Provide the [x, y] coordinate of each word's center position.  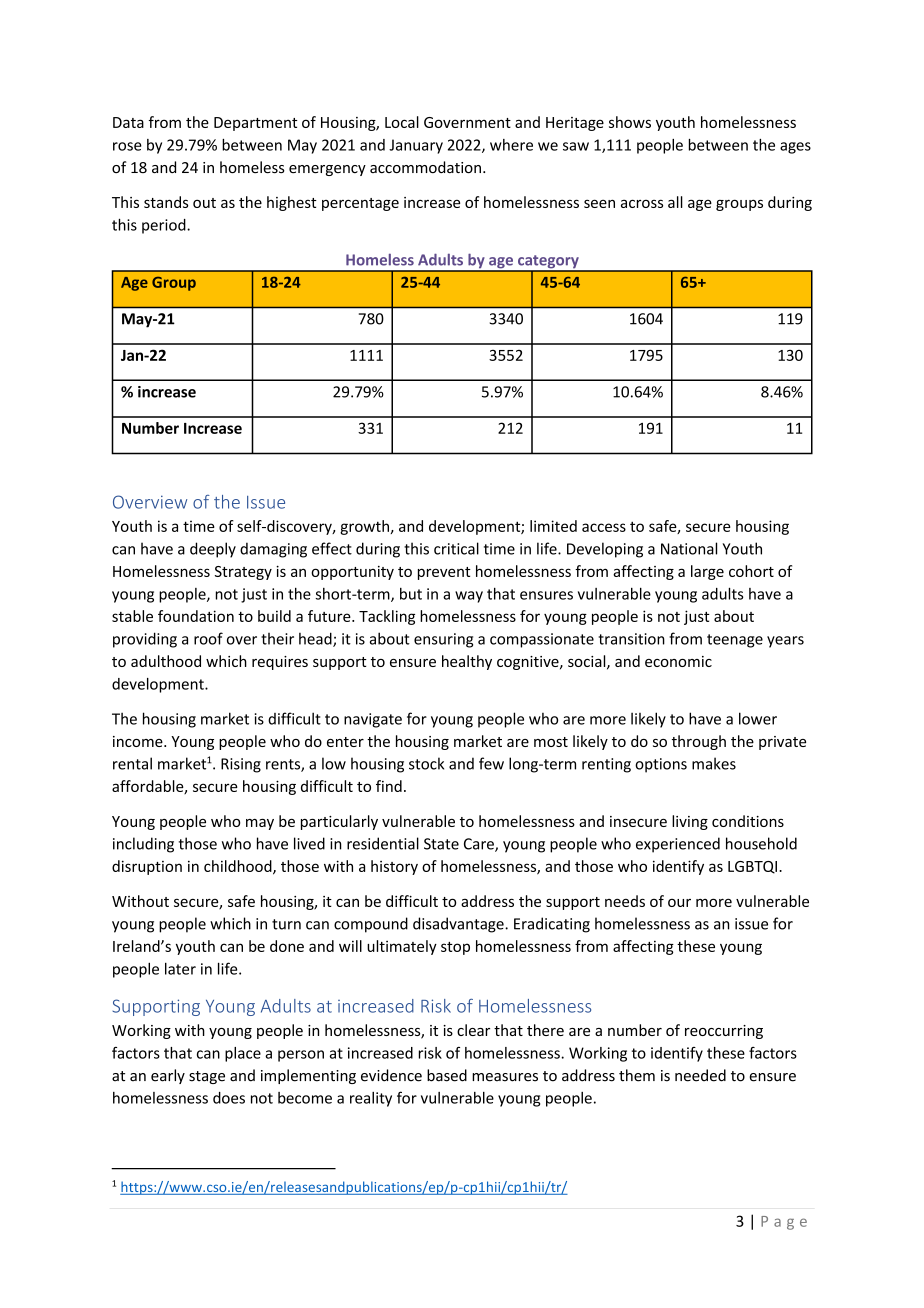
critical [456, 548]
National [689, 548]
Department [256, 124]
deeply [213, 550]
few [491, 763]
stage [207, 1077]
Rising [241, 765]
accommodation [425, 167]
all [675, 202]
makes [714, 763]
